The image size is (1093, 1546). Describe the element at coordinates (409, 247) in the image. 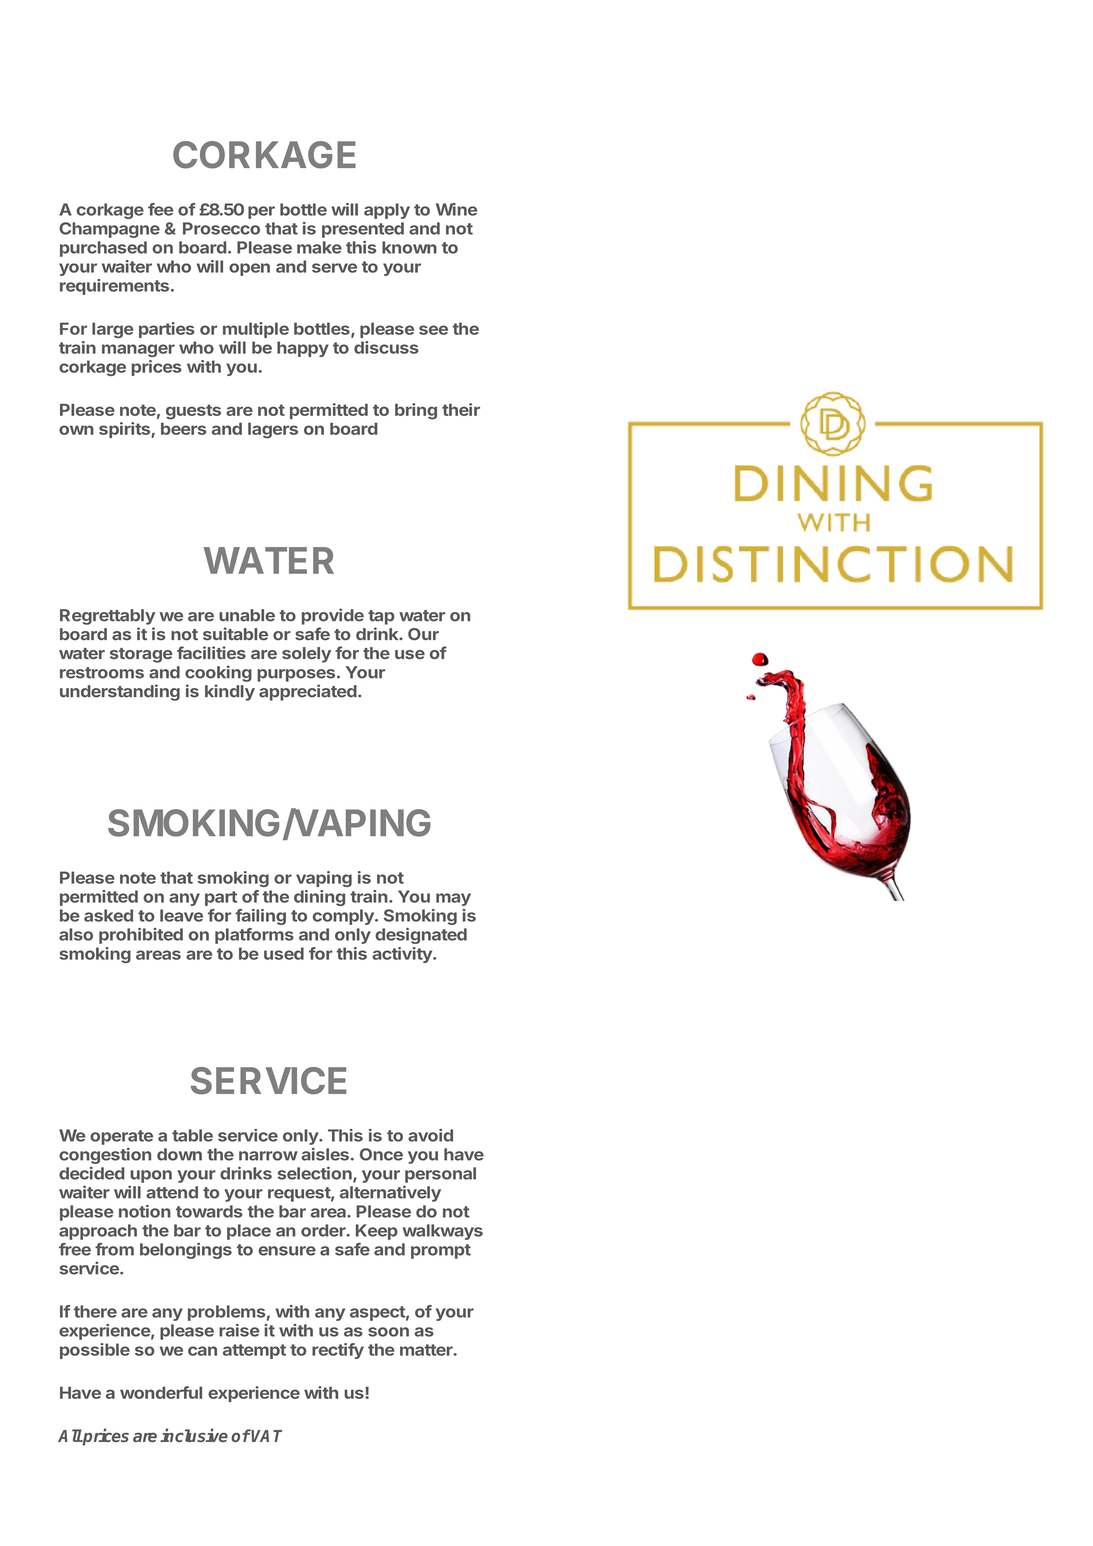

I see `known` at that location.
